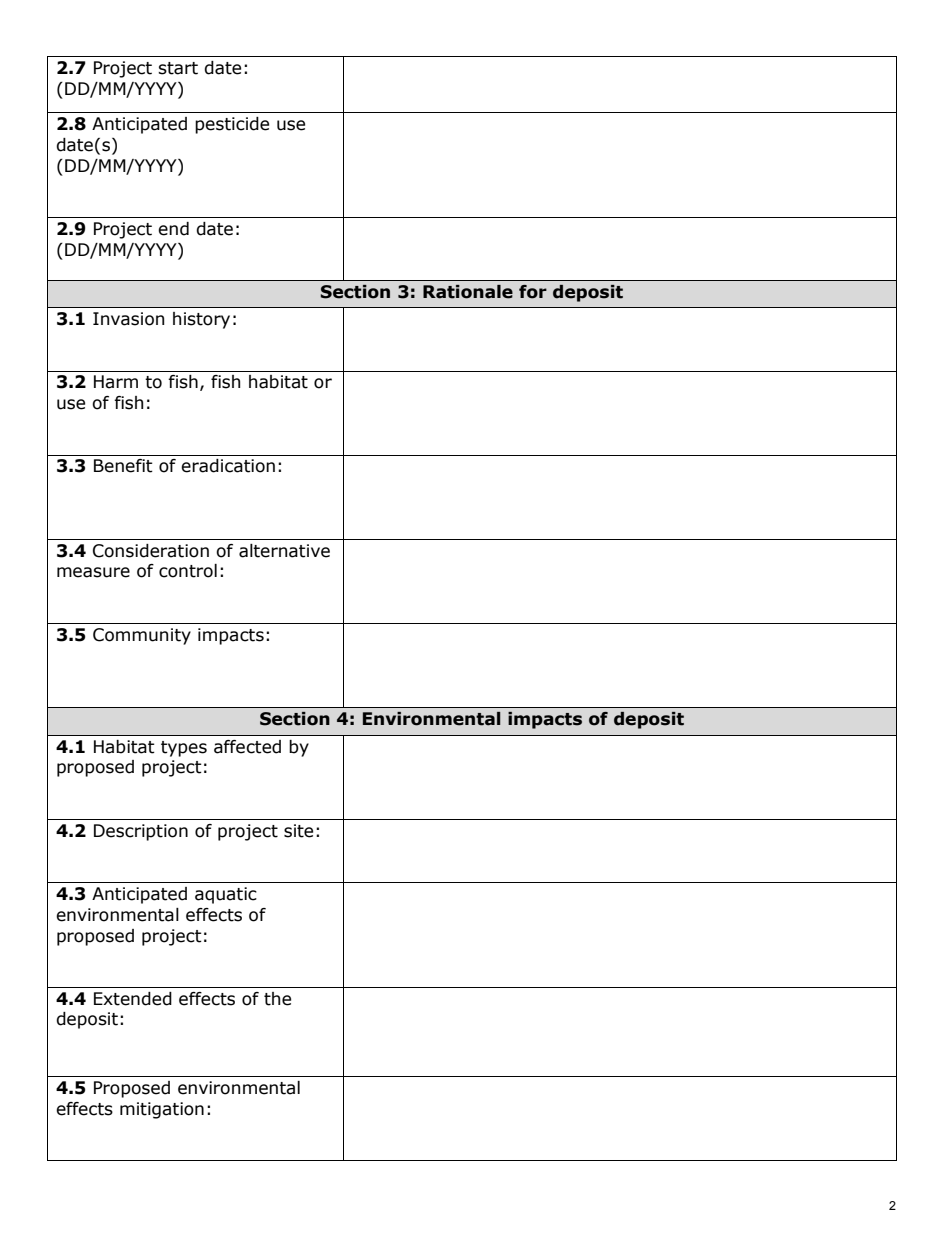  I want to click on Benefit, so click(123, 466).
